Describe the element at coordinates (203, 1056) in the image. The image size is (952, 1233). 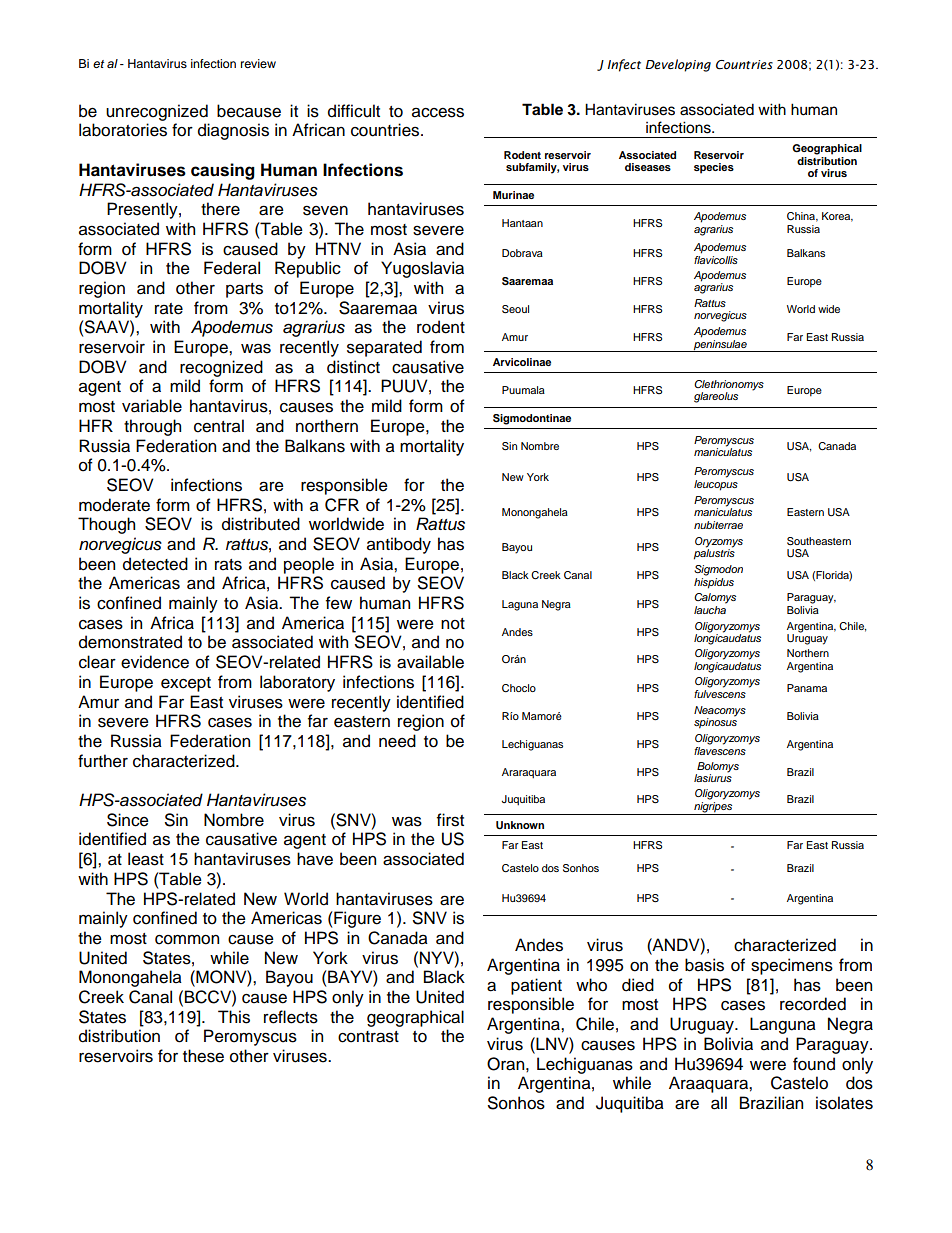
I see `these` at that location.
